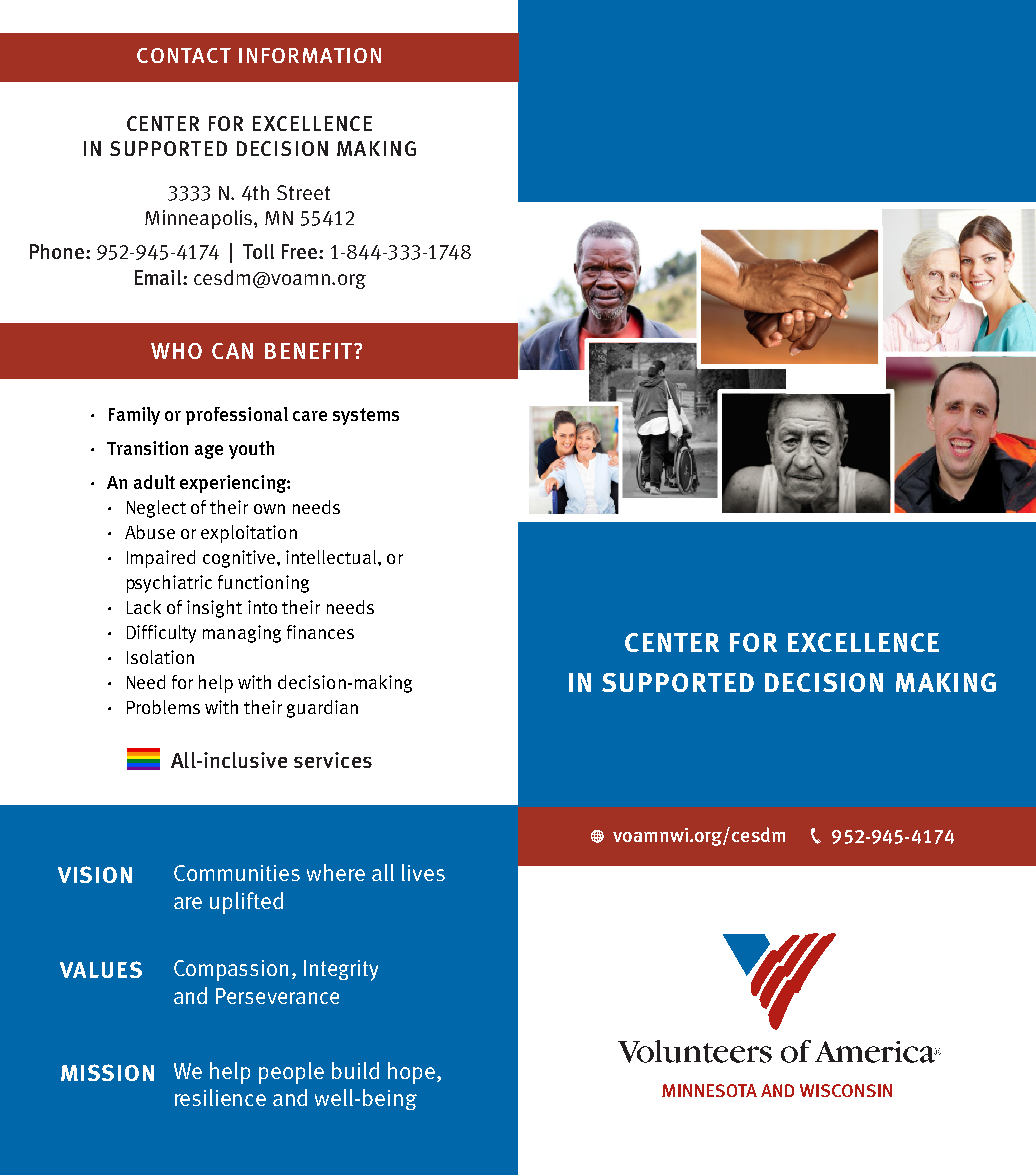 The height and width of the screenshot is (1175, 1036). What do you see at coordinates (220, 1097) in the screenshot?
I see `resilience` at bounding box center [220, 1097].
